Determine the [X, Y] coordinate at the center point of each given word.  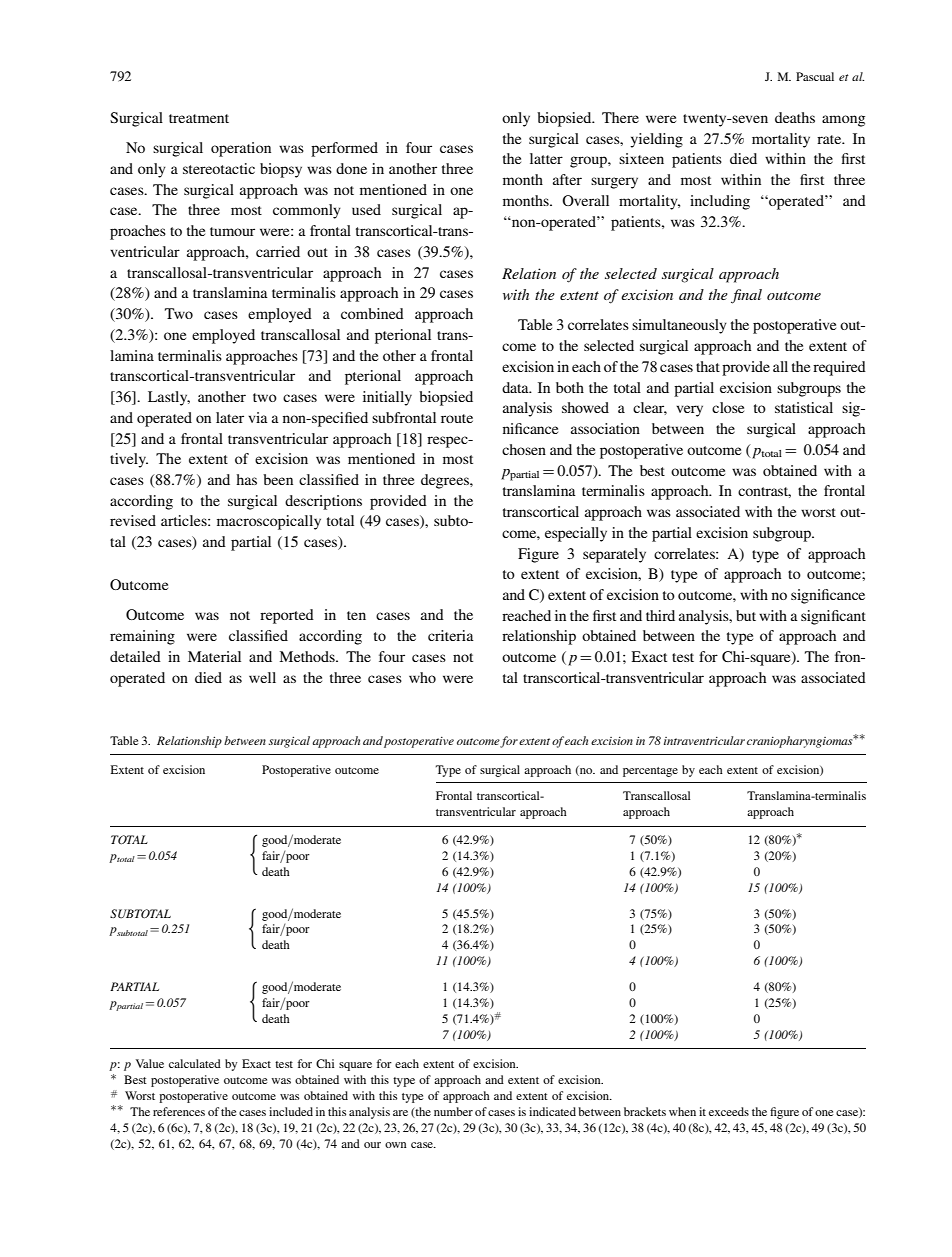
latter [546, 158]
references [179, 1111]
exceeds [729, 1111]
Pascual [815, 76]
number [453, 1111]
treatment [199, 118]
